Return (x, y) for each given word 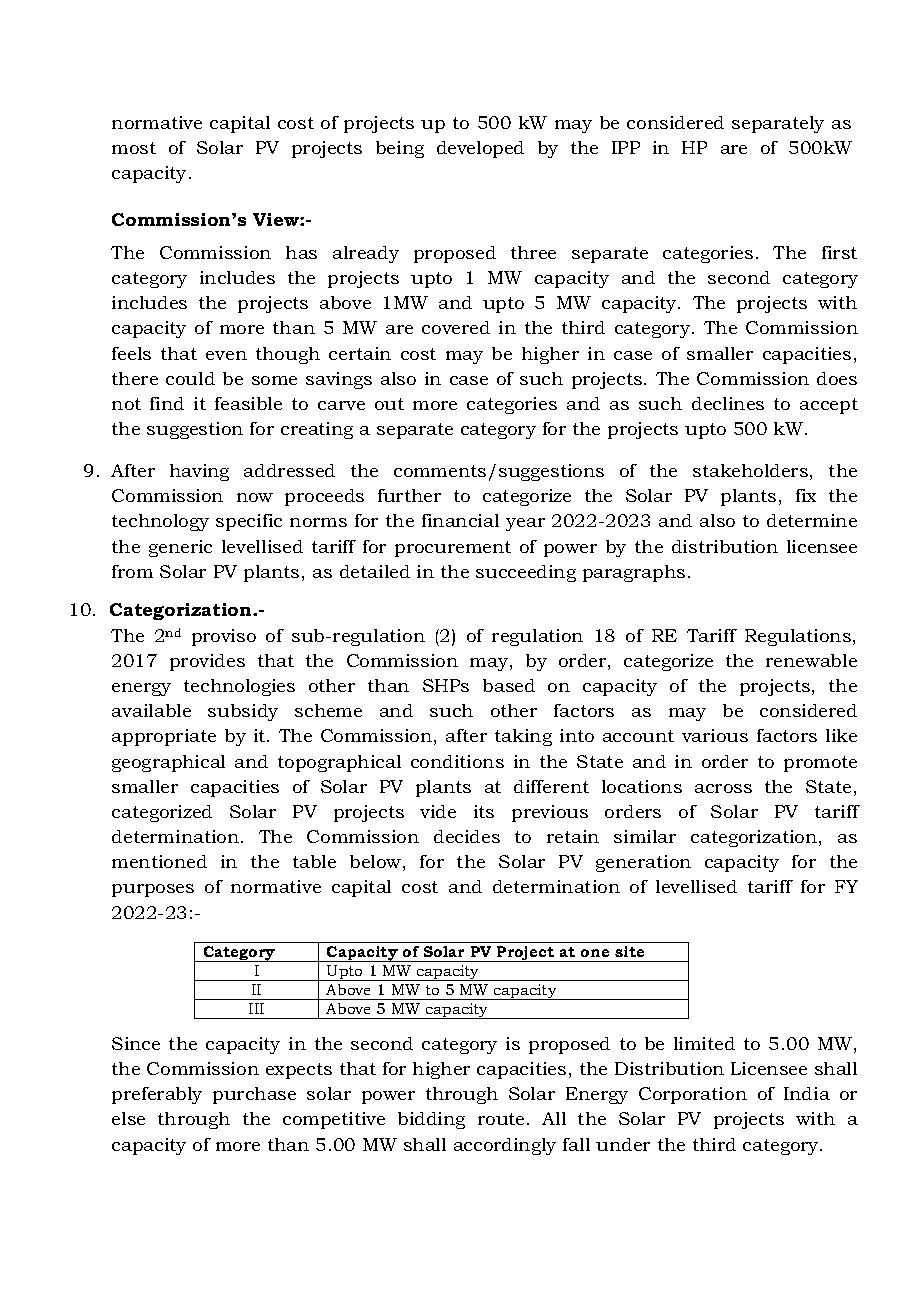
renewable (811, 660)
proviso (224, 637)
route (501, 1119)
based (509, 685)
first (839, 252)
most (134, 148)
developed (480, 149)
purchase (254, 1095)
